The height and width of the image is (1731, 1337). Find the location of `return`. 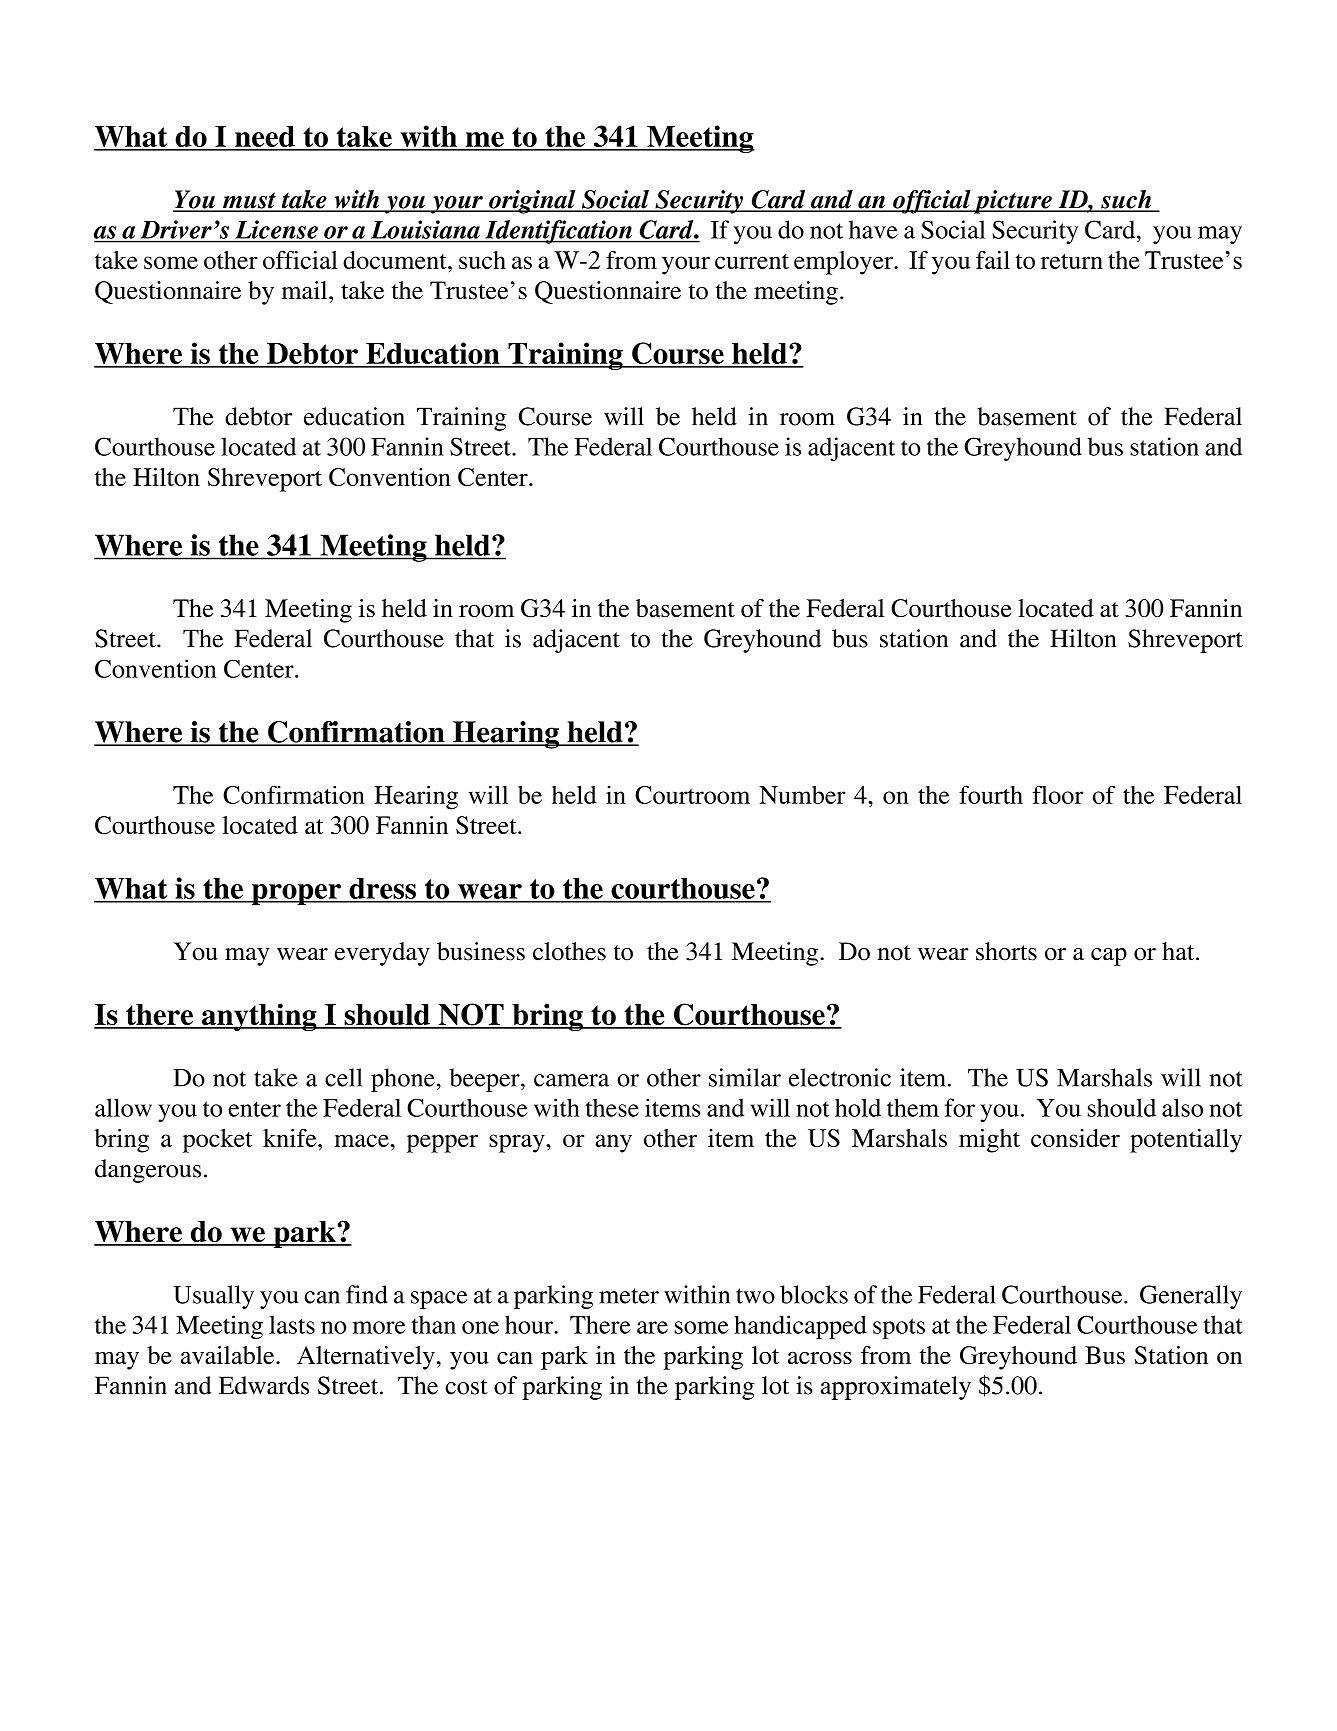

return is located at coordinates (1072, 261).
